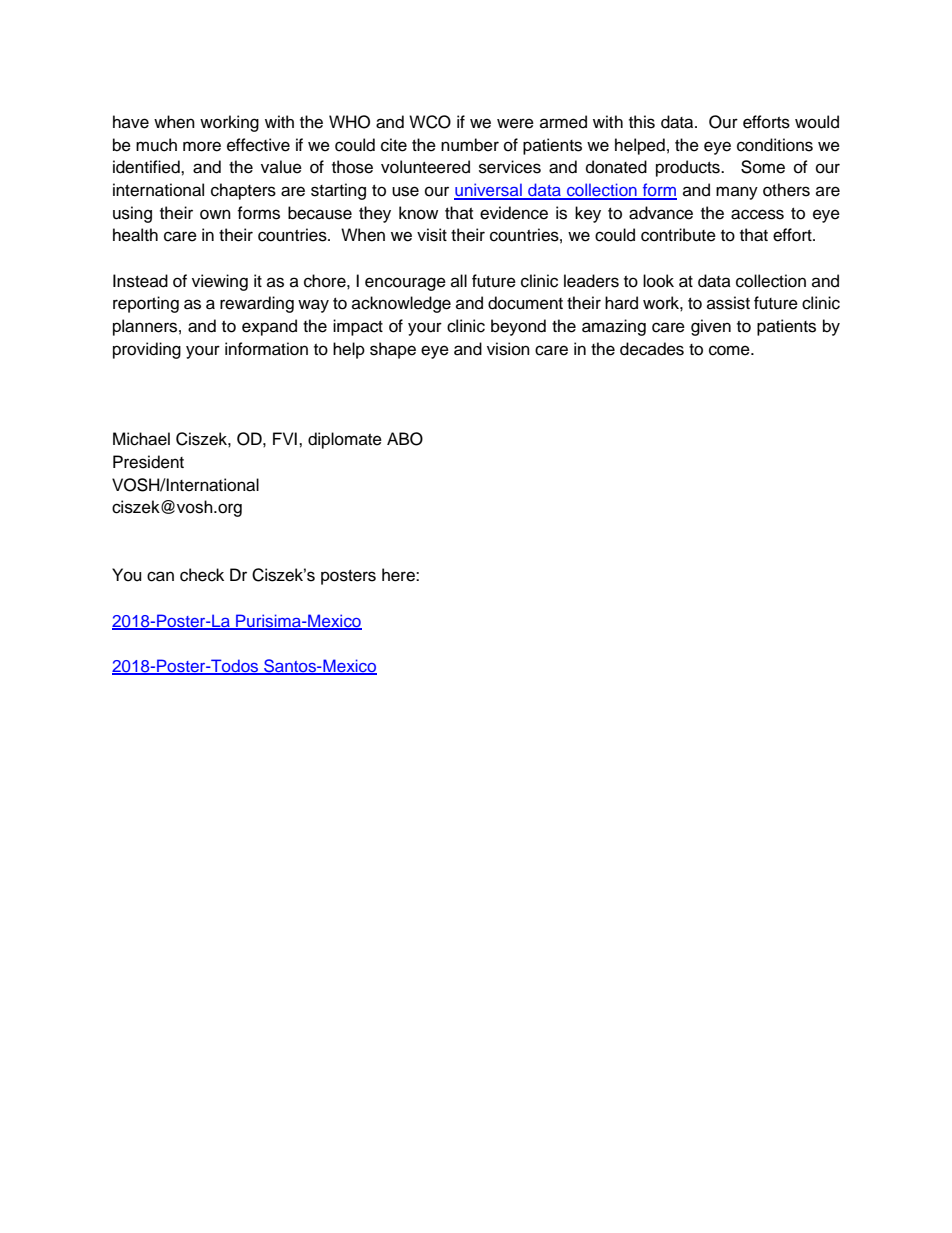 This screenshot has height=1233, width=952. What do you see at coordinates (202, 575) in the screenshot?
I see `check` at bounding box center [202, 575].
